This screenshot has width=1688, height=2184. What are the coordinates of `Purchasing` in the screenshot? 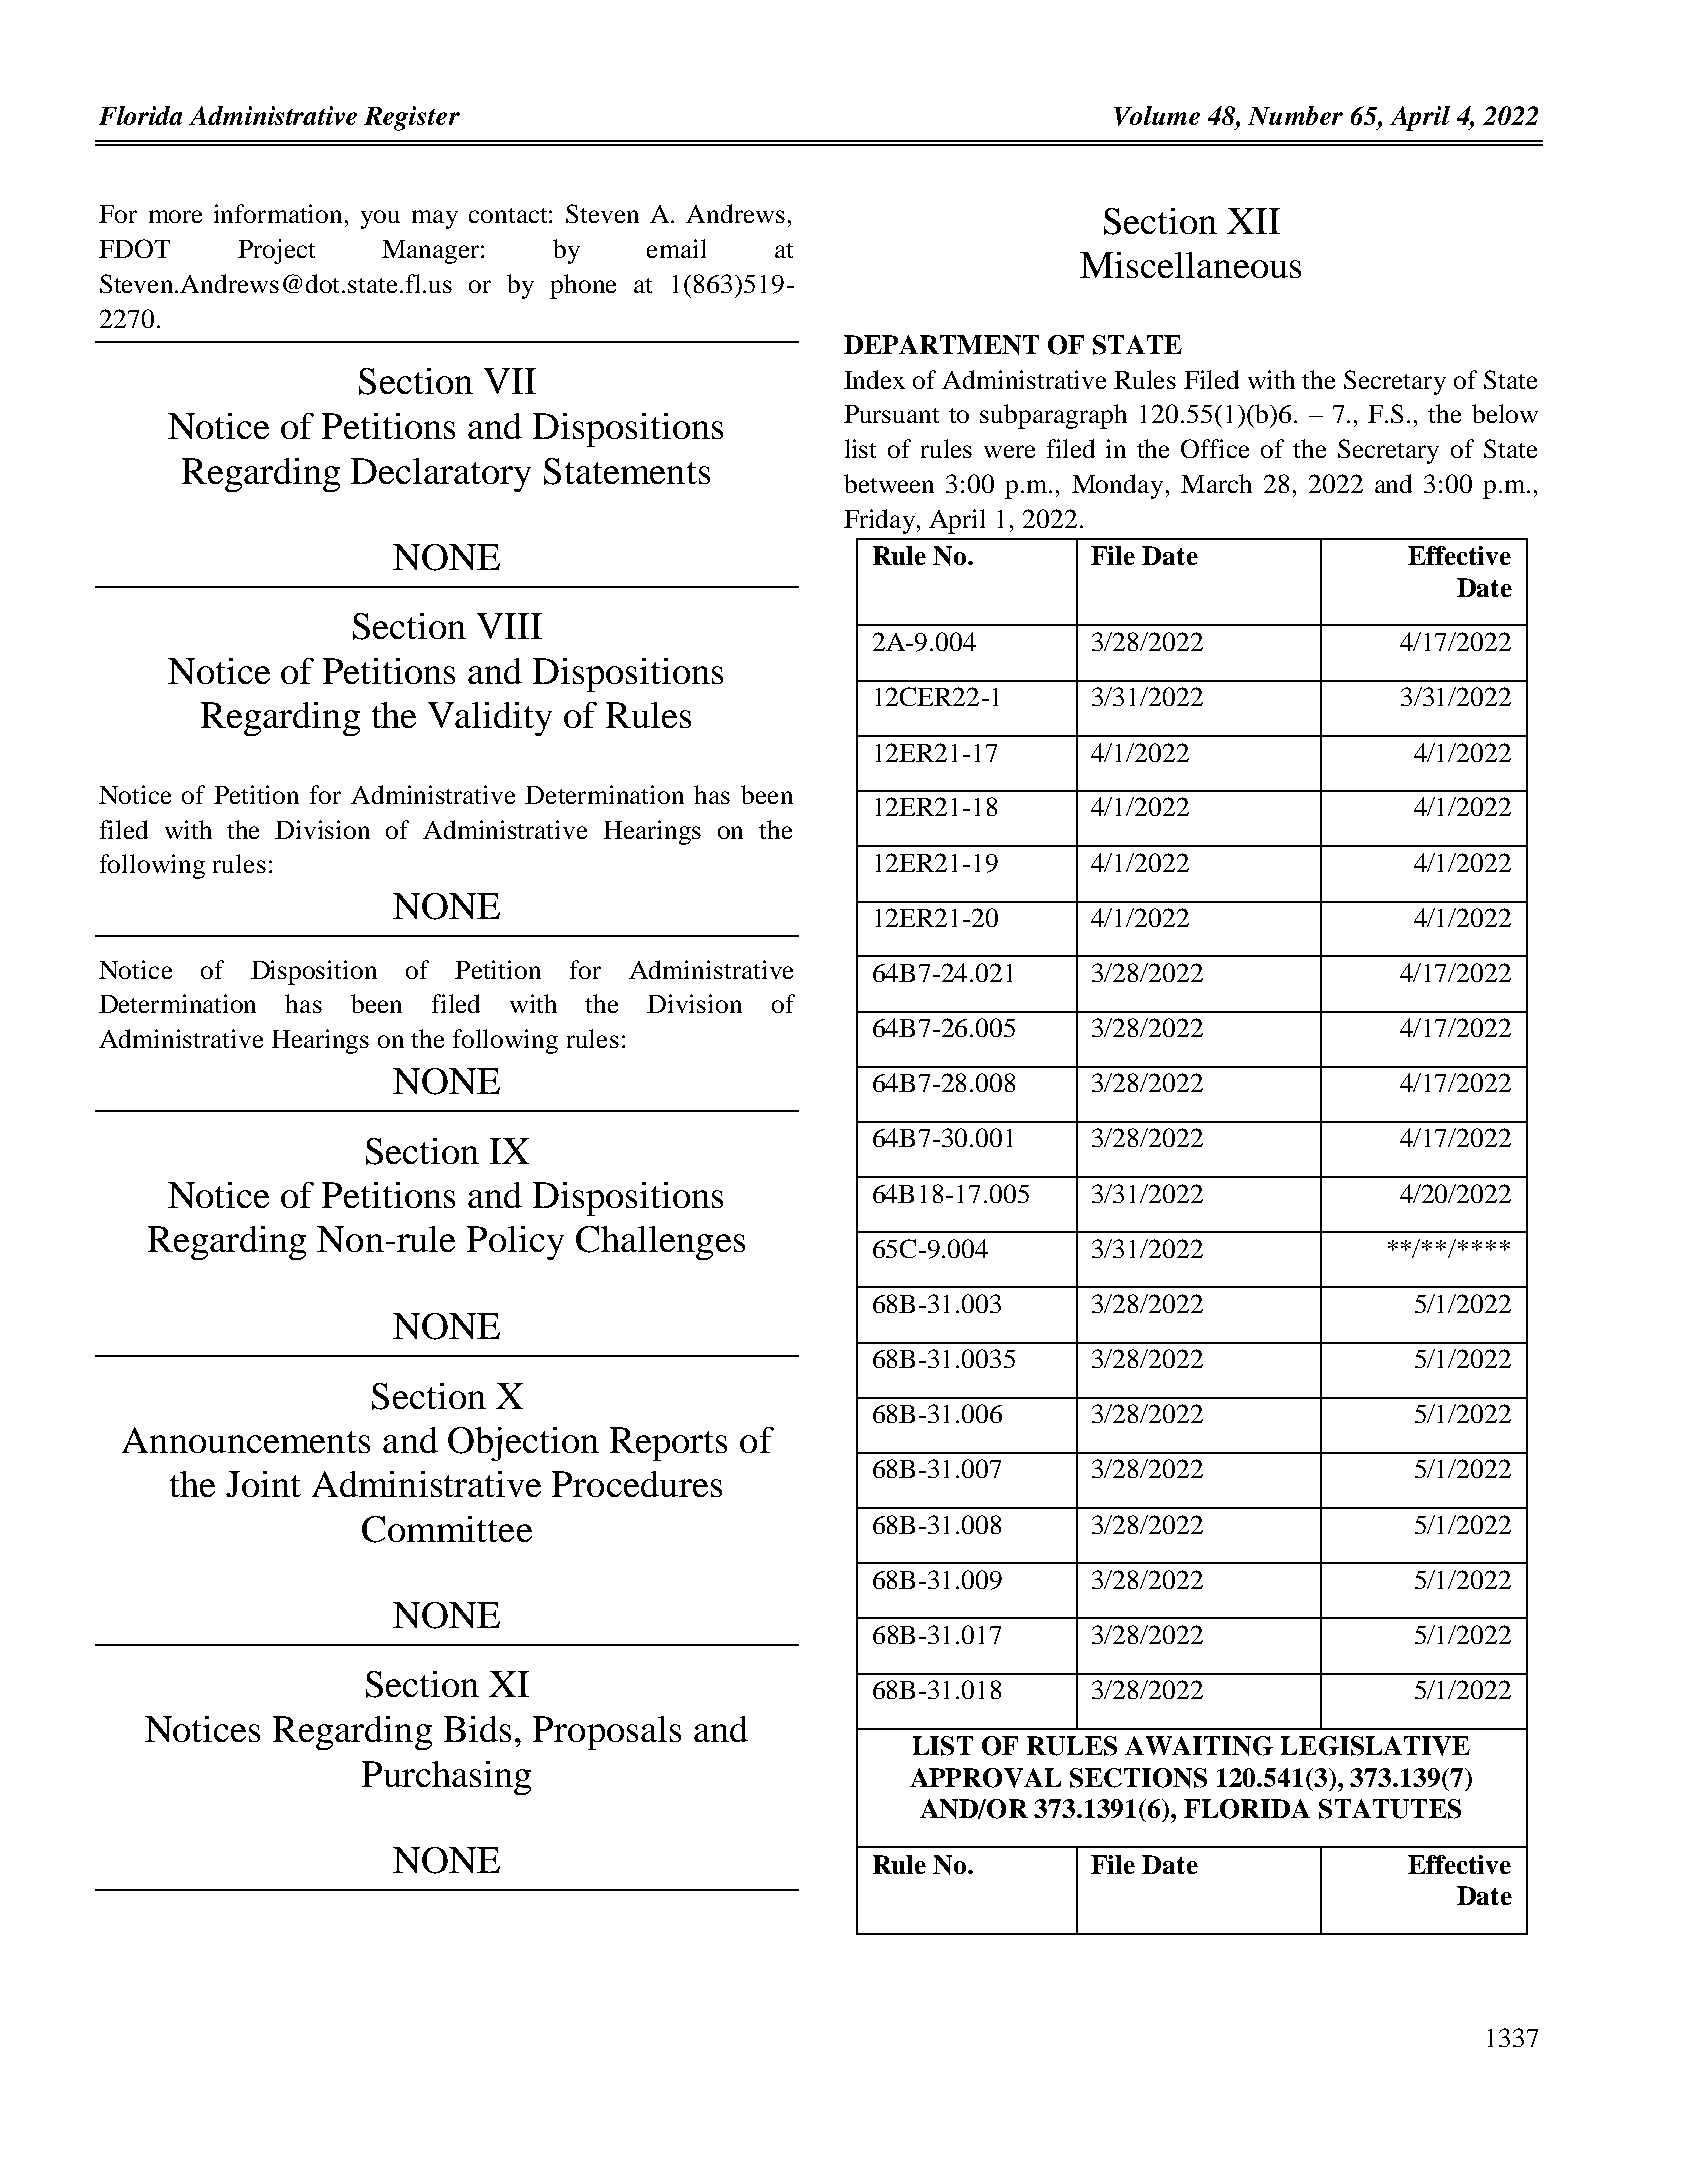 It's located at (446, 1778).
